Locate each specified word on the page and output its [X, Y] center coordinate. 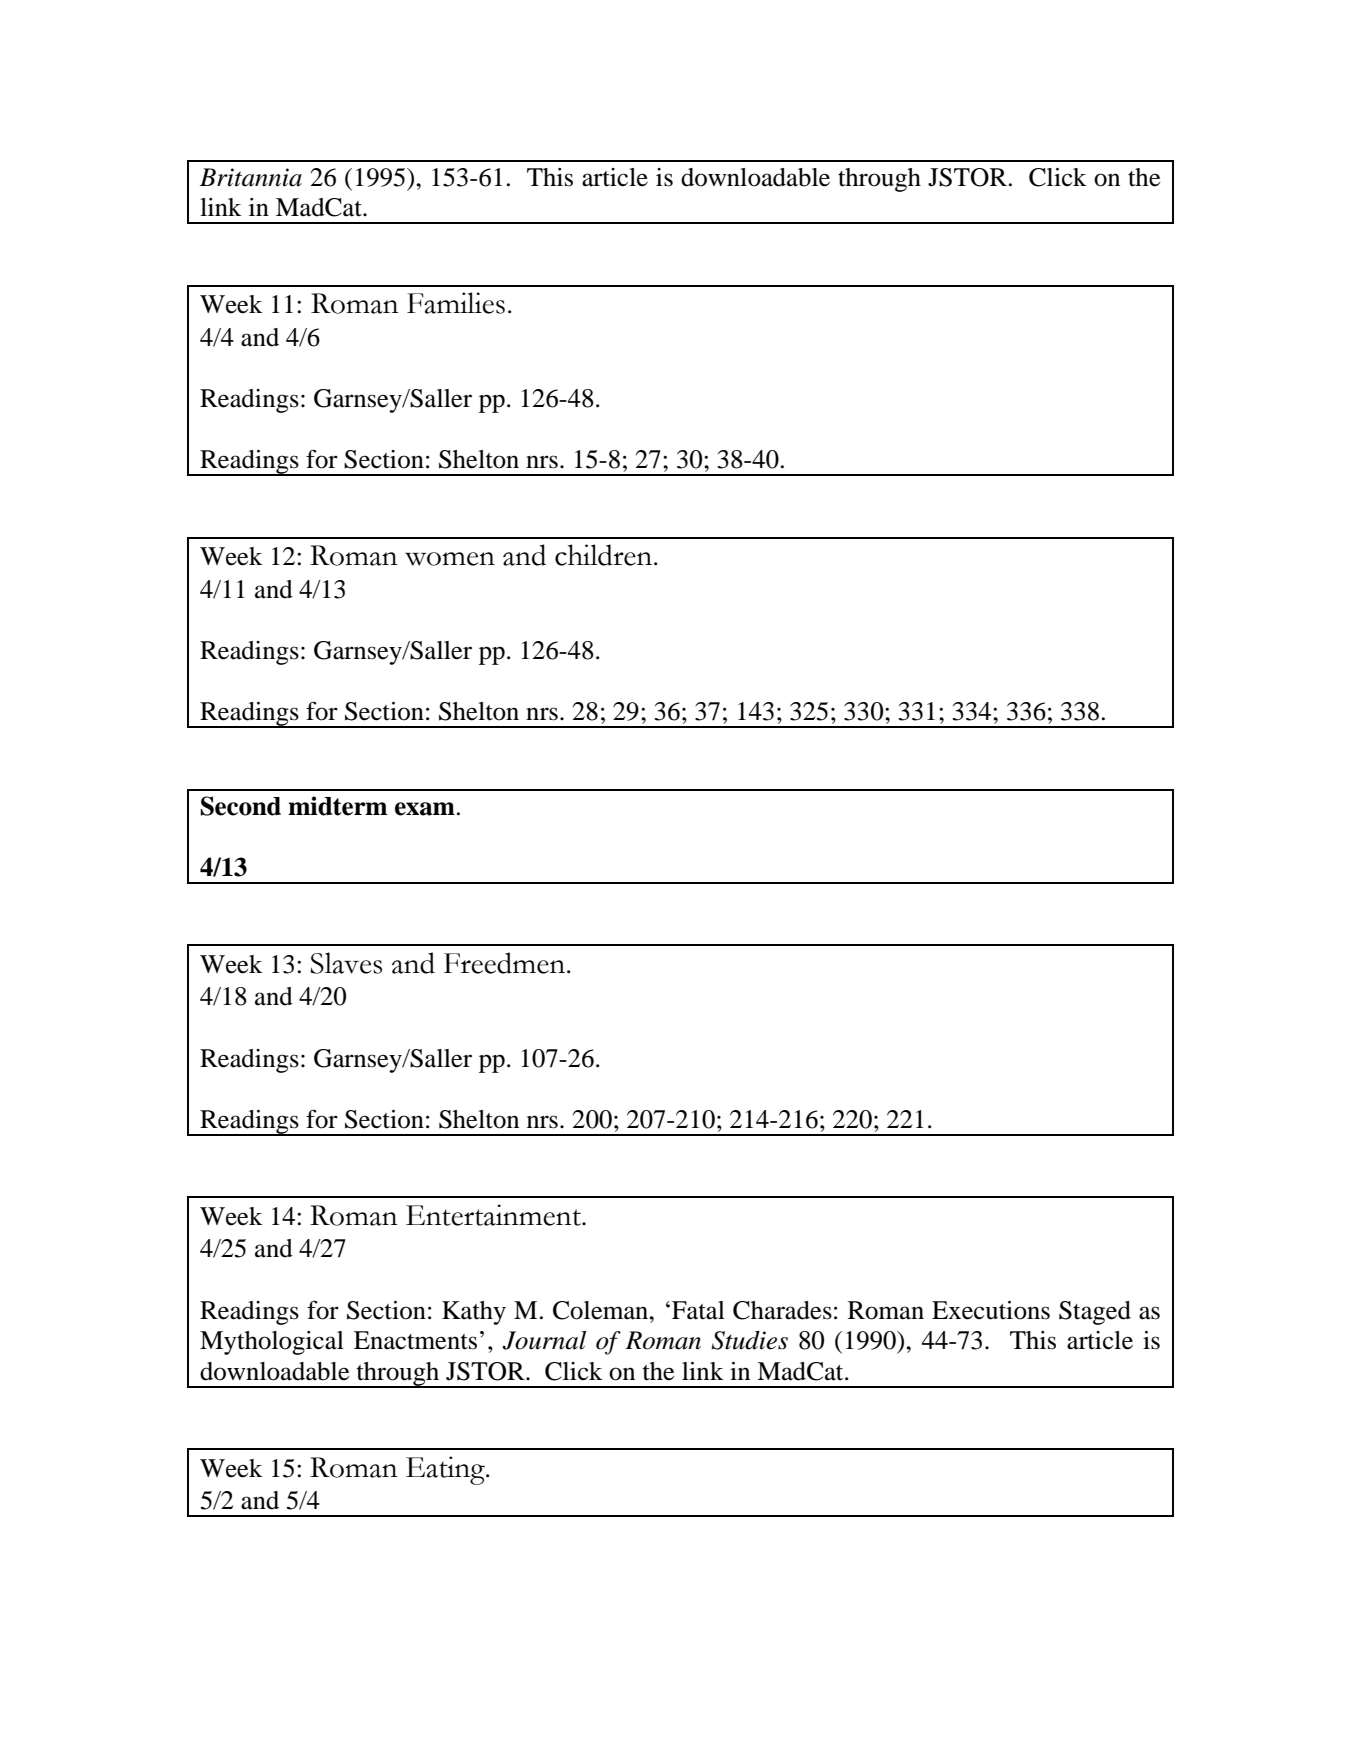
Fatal [698, 1310]
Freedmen [506, 963]
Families [456, 303]
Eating [446, 1470]
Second [241, 806]
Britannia [251, 177]
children [605, 555]
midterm [337, 806]
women [450, 559]
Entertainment [494, 1215]
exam [425, 809]
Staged [1095, 1313]
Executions [991, 1310]
